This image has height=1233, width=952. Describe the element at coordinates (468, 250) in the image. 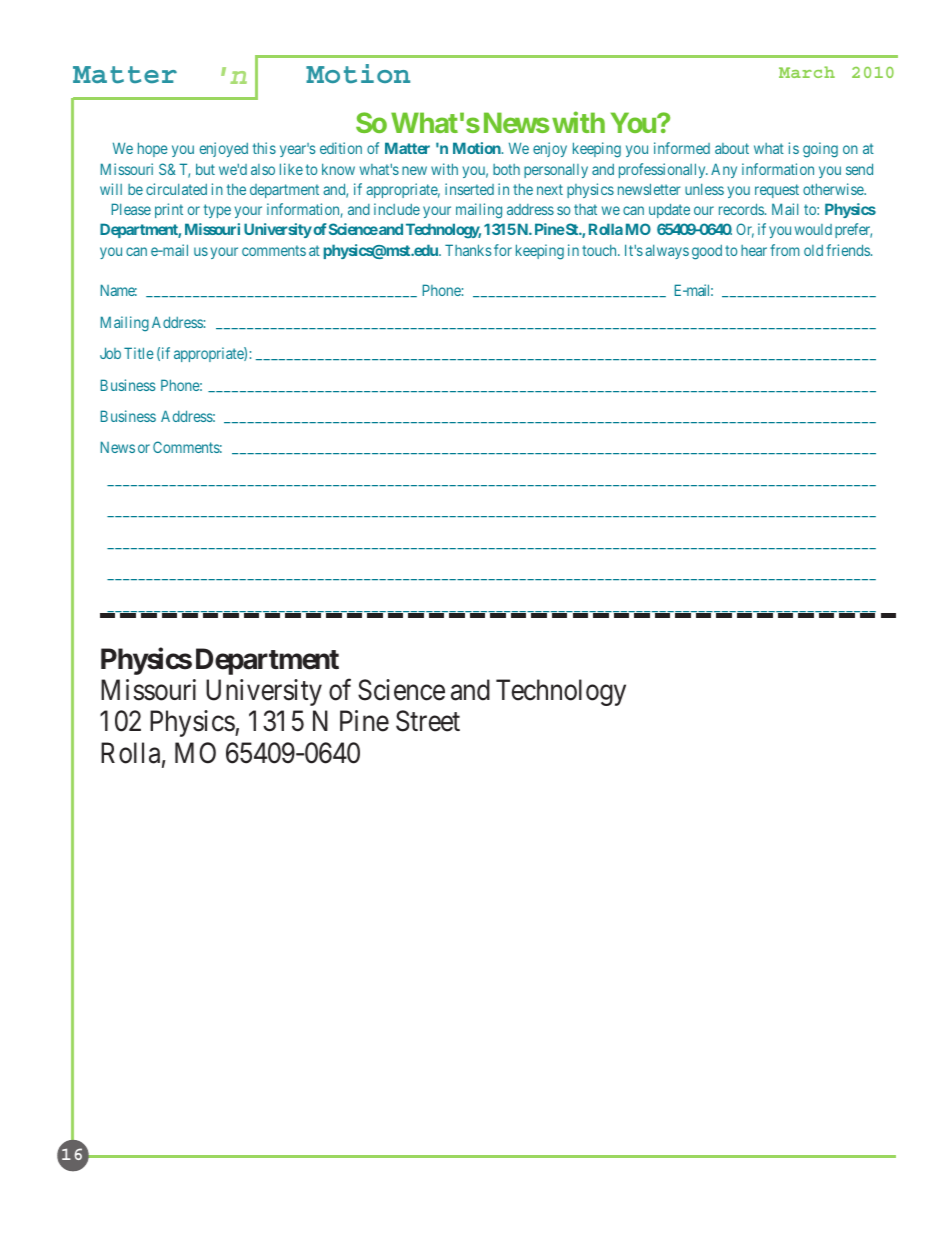

I see `Thanks` at that location.
